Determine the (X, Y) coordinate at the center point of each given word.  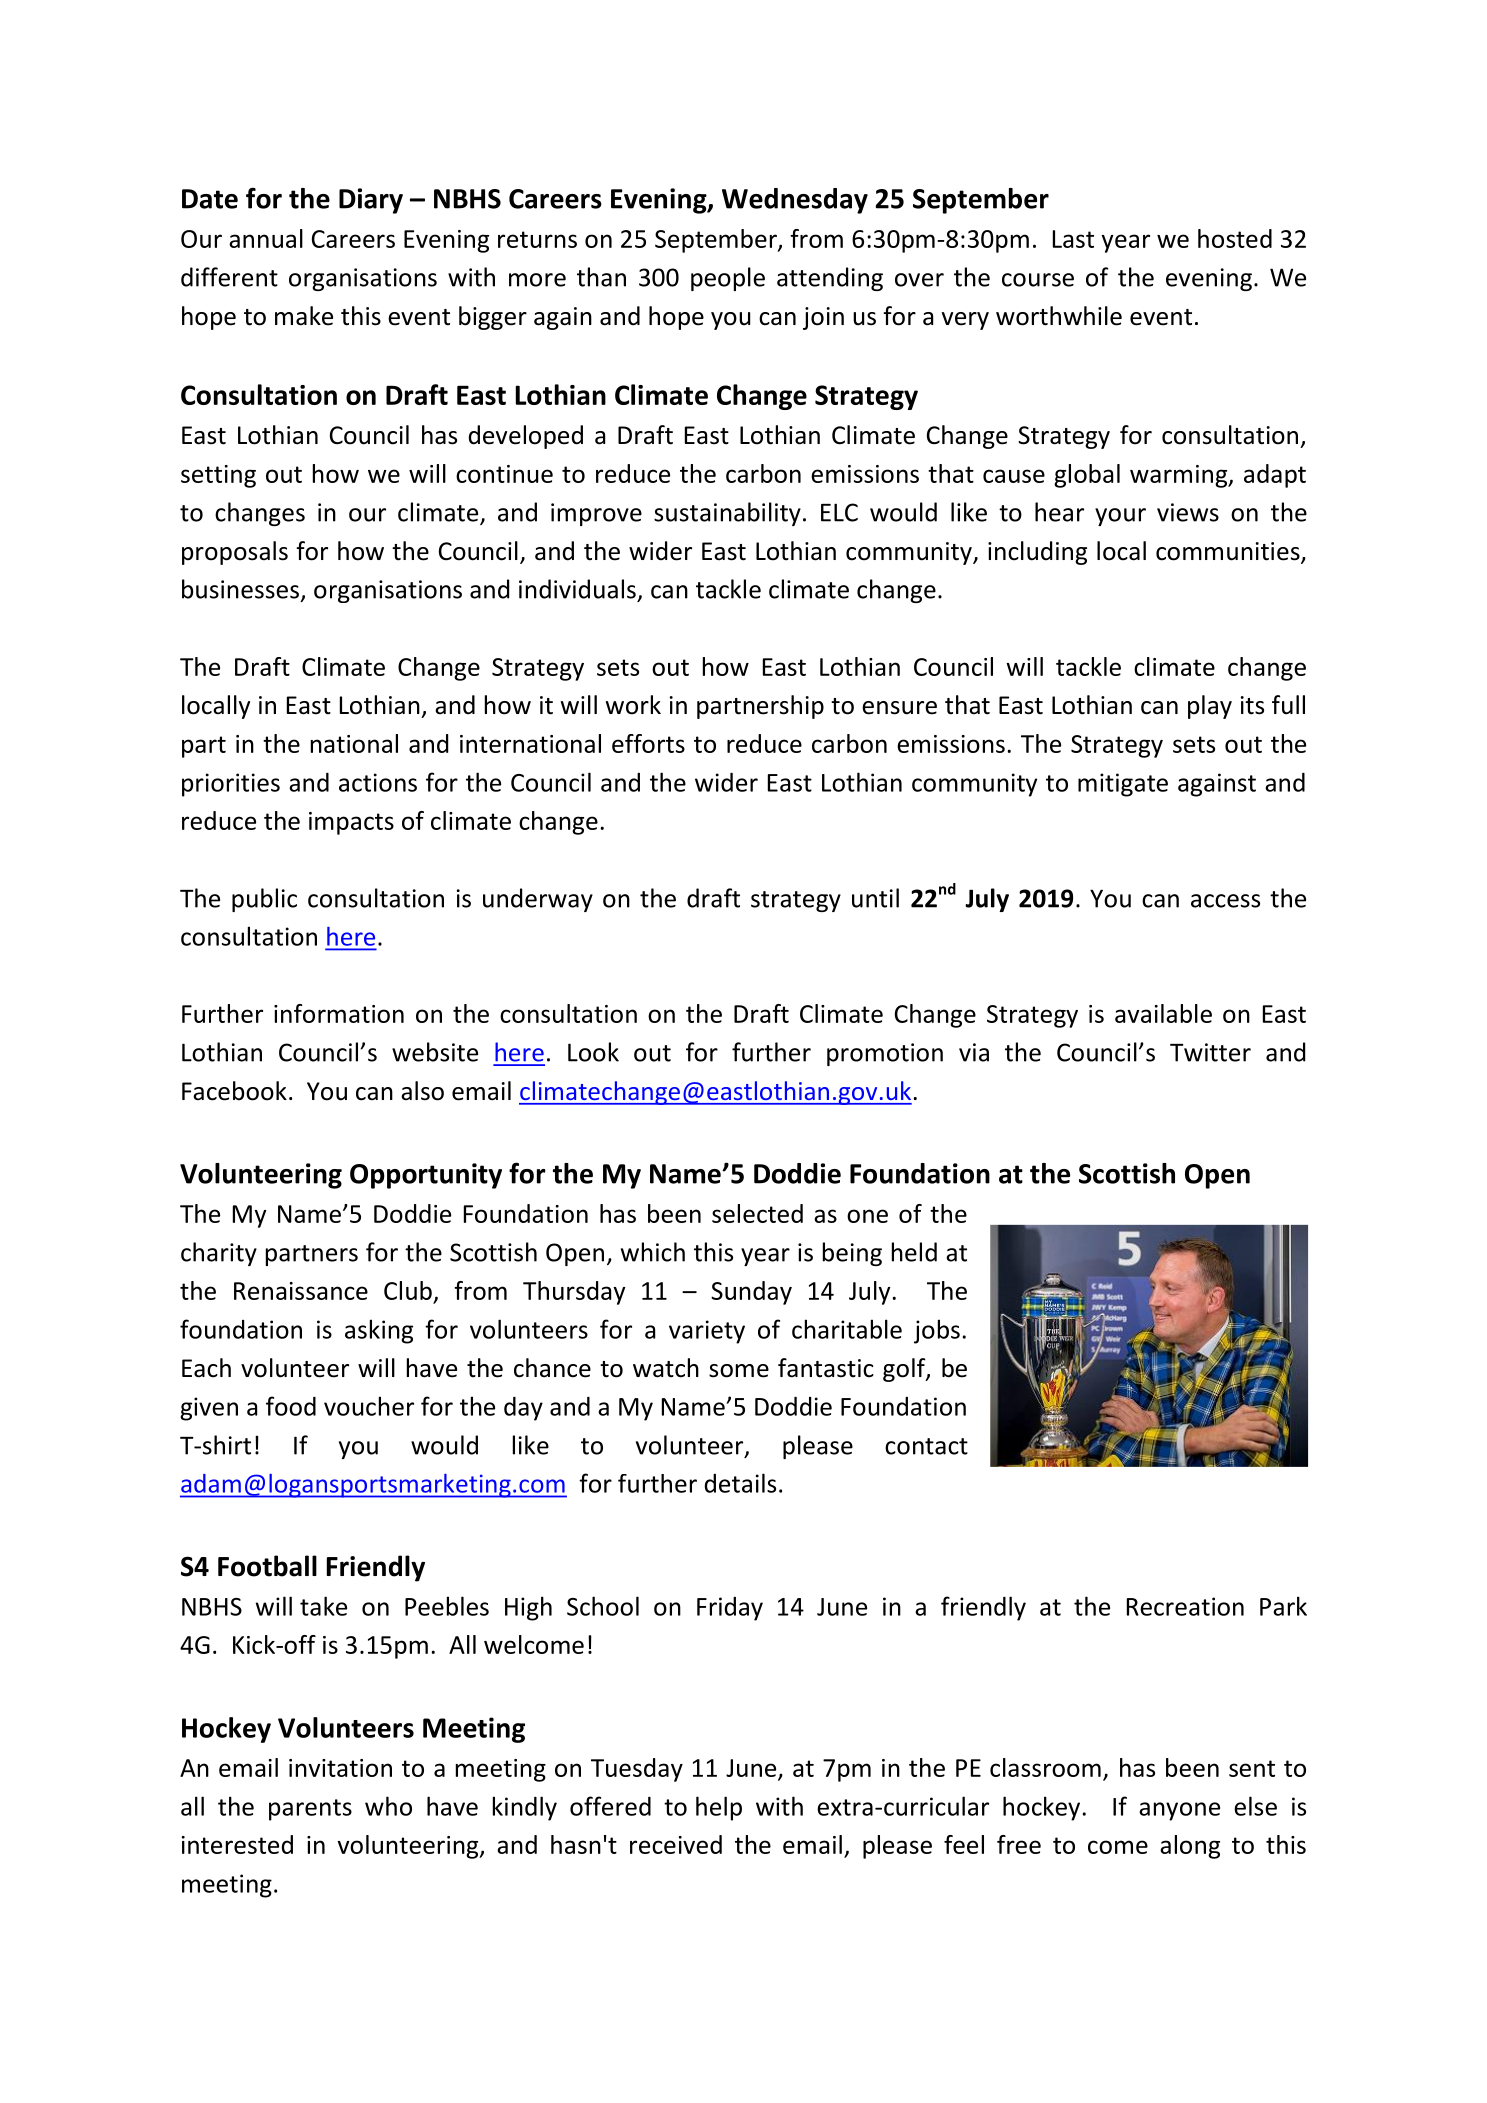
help (719, 1808)
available (1163, 1013)
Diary (371, 201)
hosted (1235, 238)
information (339, 1013)
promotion (885, 1054)
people (728, 279)
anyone (1179, 1811)
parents (310, 1810)
